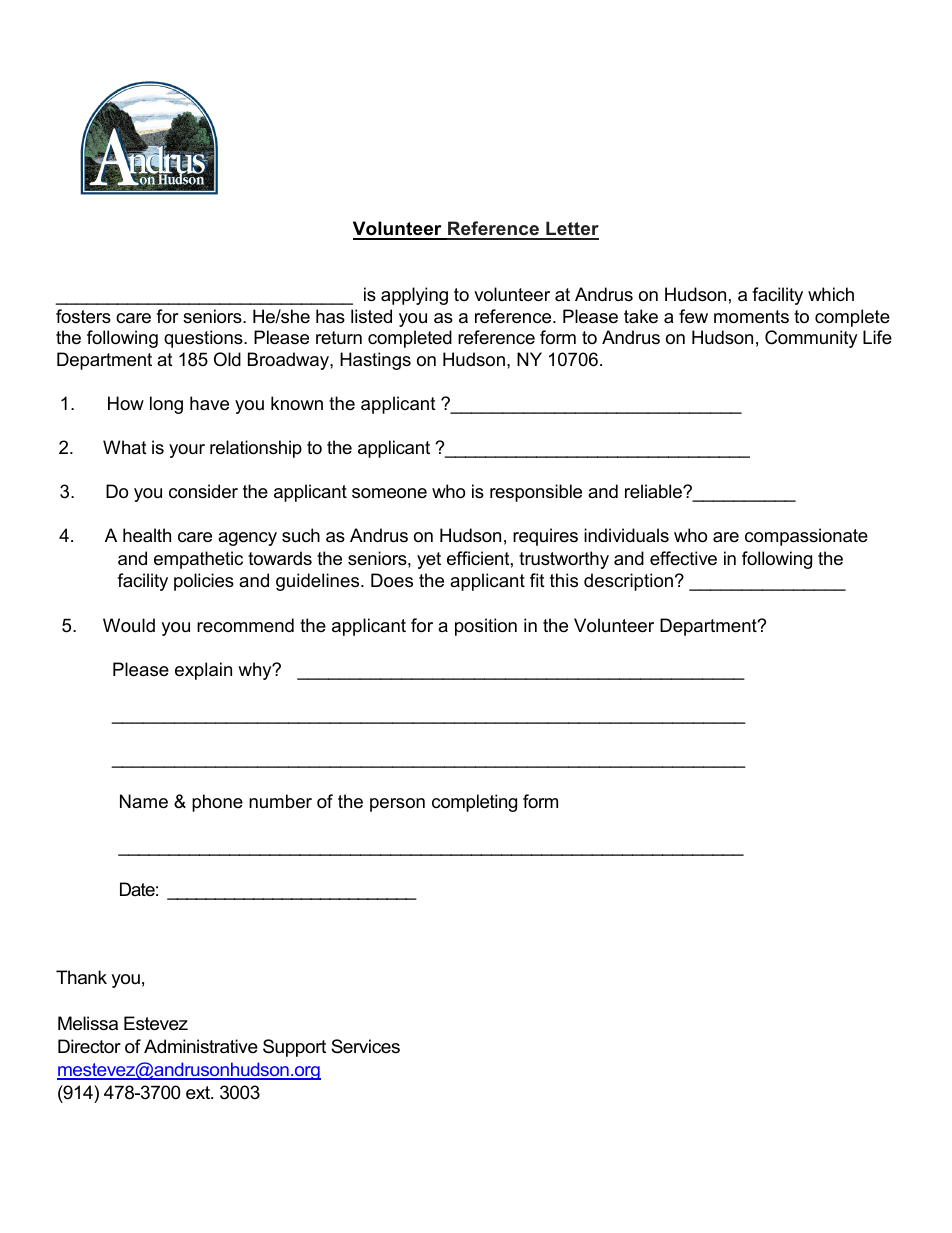  I want to click on Administrative, so click(201, 1046).
